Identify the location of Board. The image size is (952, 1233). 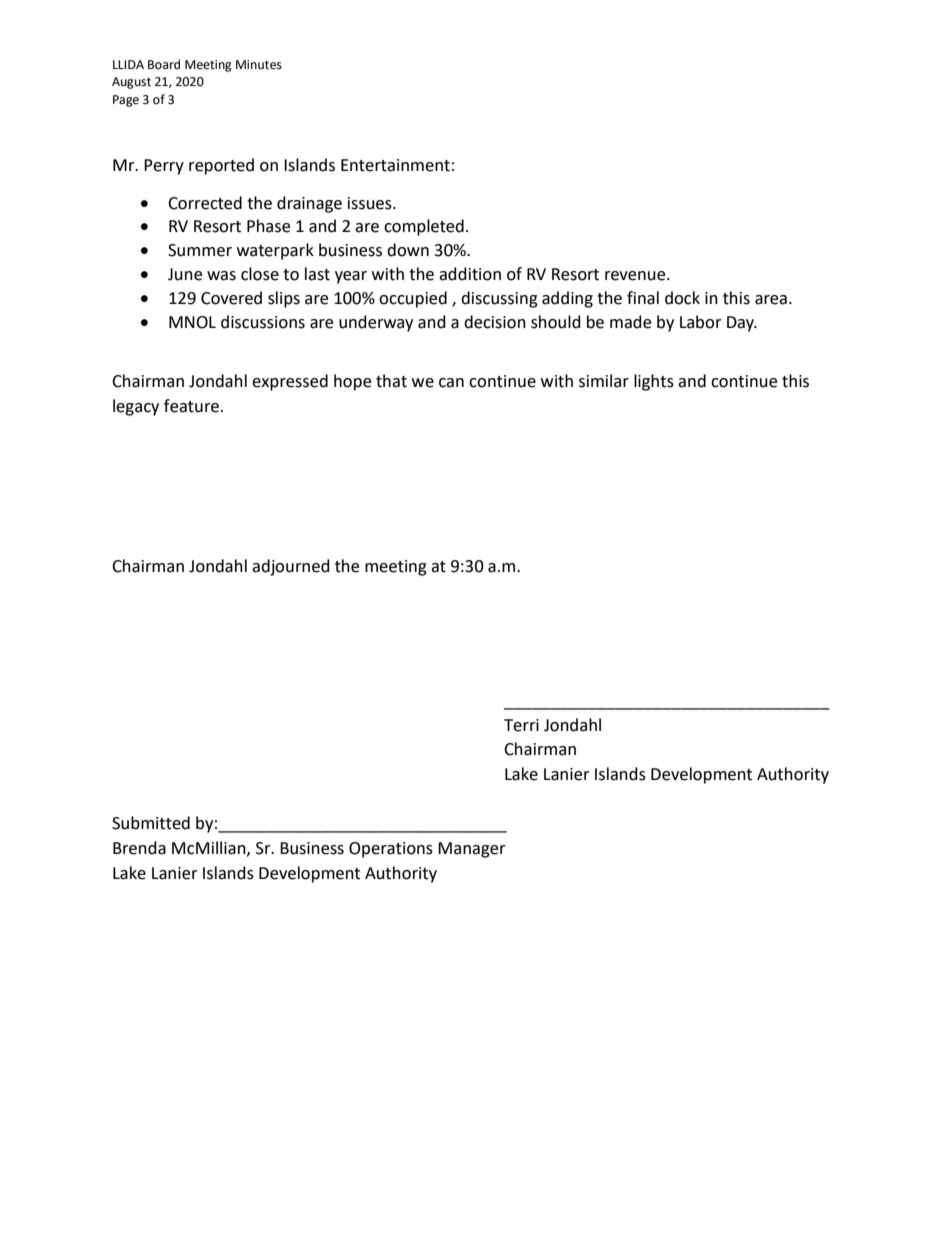
(164, 64).
